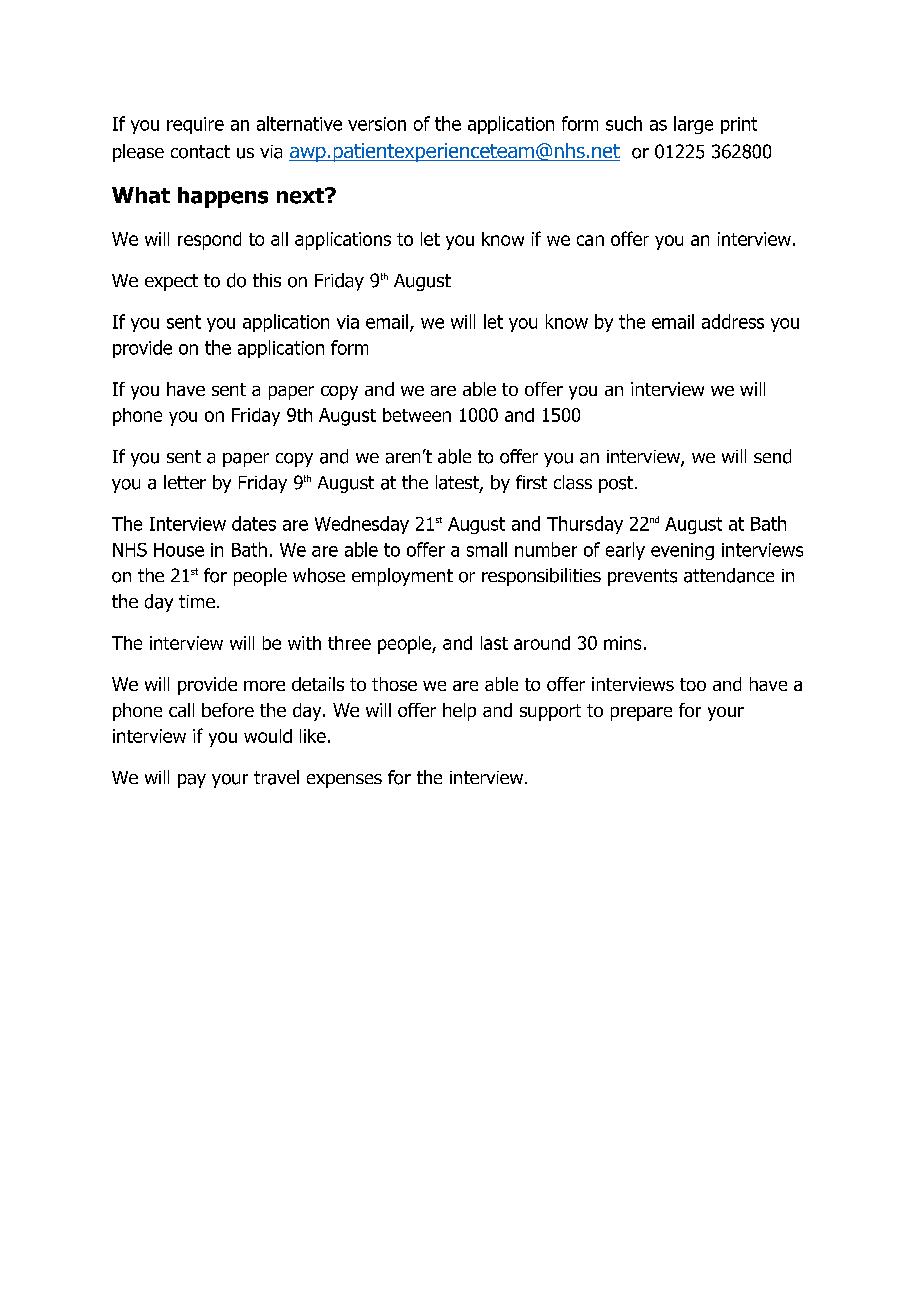  I want to click on House, so click(179, 550).
